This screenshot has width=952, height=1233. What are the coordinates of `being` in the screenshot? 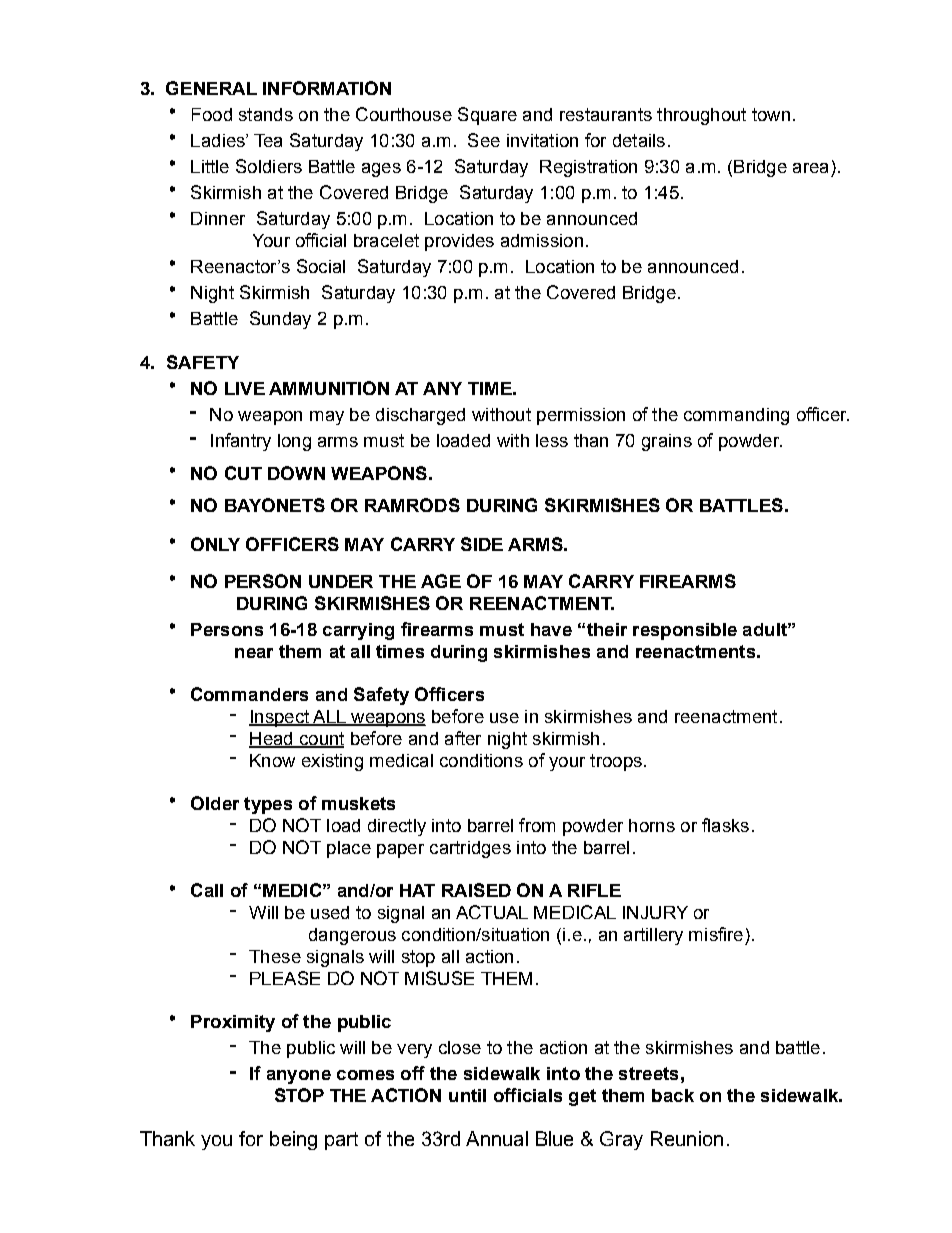 It's located at (293, 1140).
